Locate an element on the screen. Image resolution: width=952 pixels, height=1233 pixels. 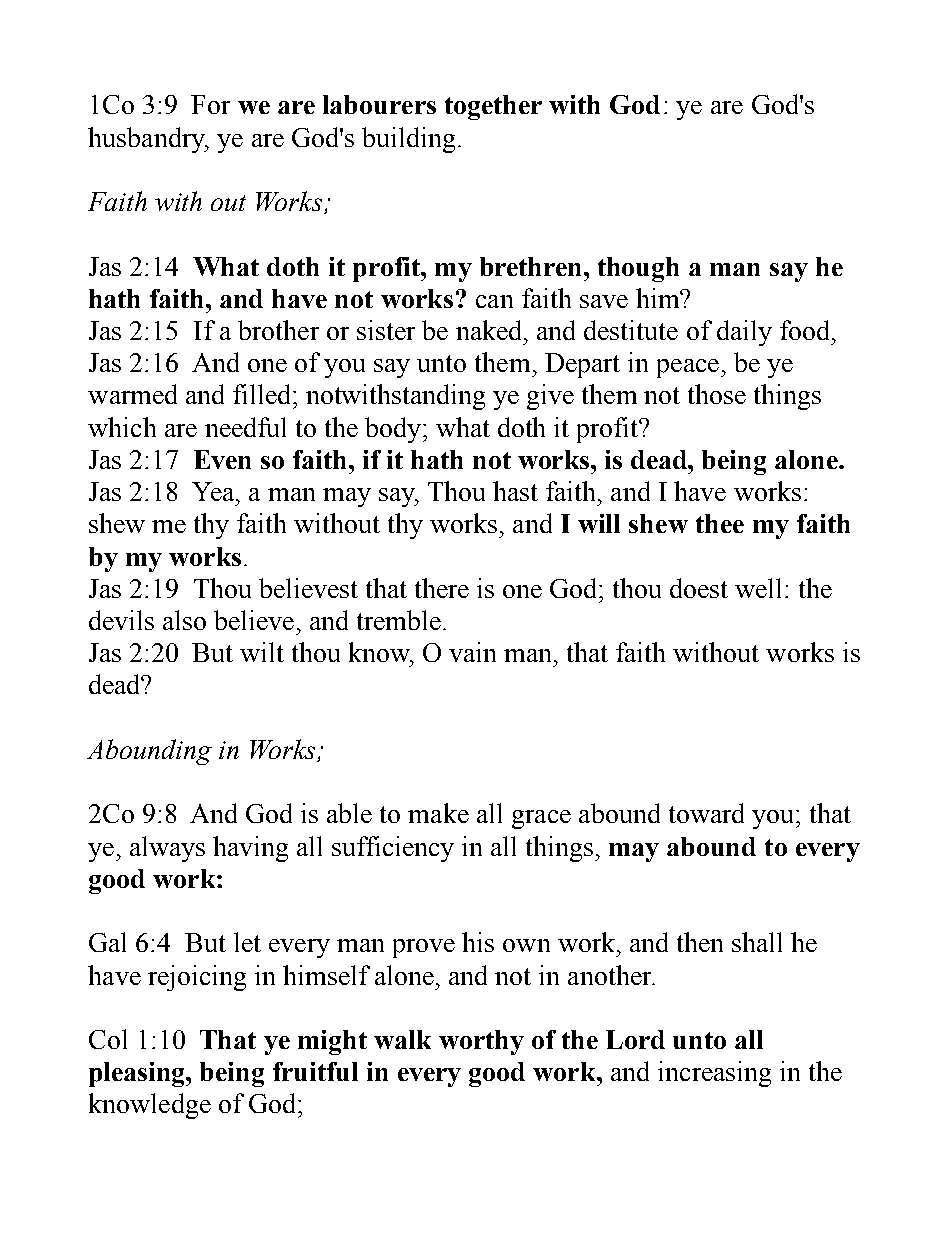
toward is located at coordinates (706, 813).
